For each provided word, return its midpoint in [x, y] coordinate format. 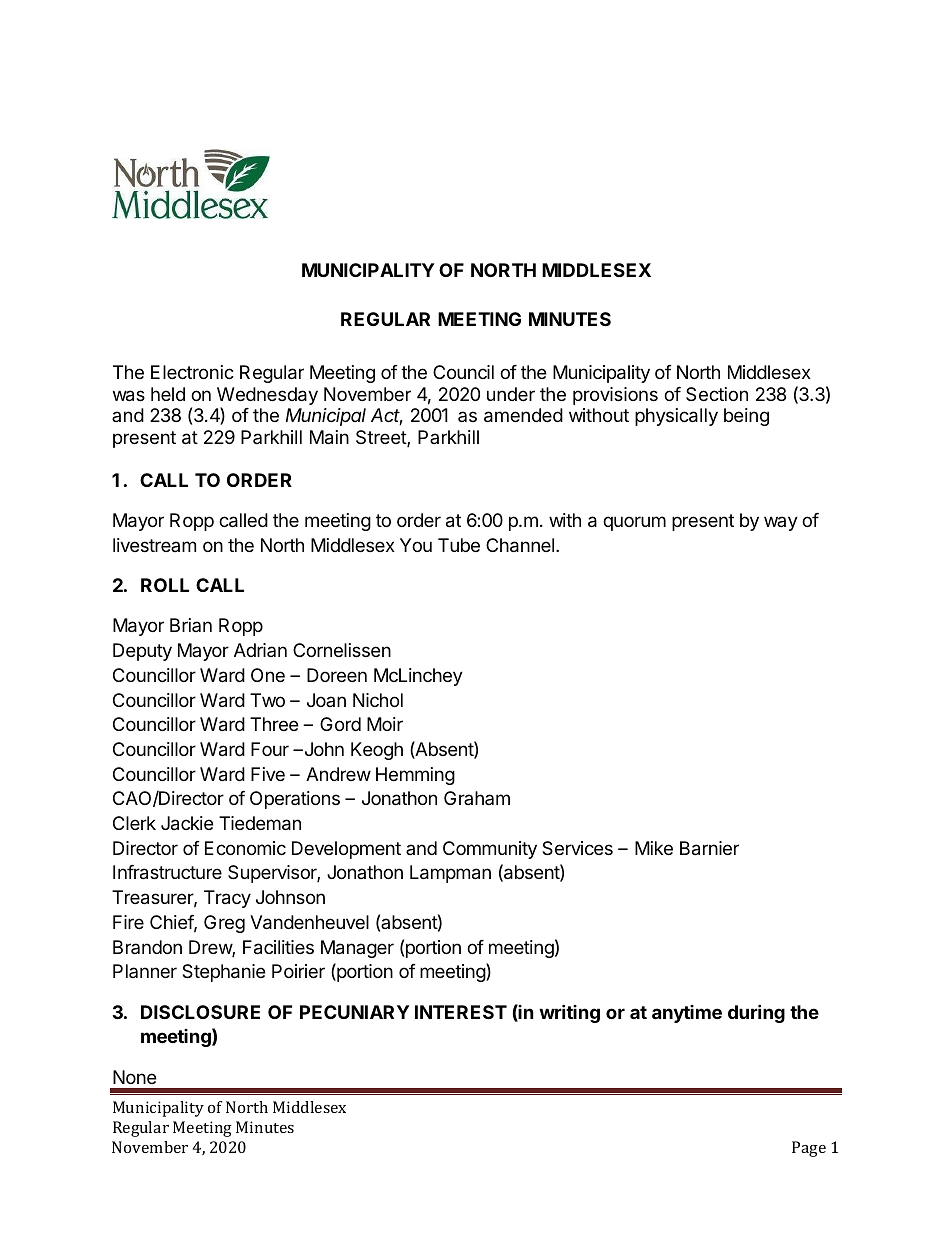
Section [717, 394]
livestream [154, 545]
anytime [687, 1014]
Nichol [378, 700]
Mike [654, 848]
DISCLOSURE [200, 1012]
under [511, 394]
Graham [477, 798]
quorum [634, 523]
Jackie [187, 823]
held [168, 394]
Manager [357, 949]
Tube [459, 545]
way [781, 523]
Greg [224, 924]
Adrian [260, 650]
